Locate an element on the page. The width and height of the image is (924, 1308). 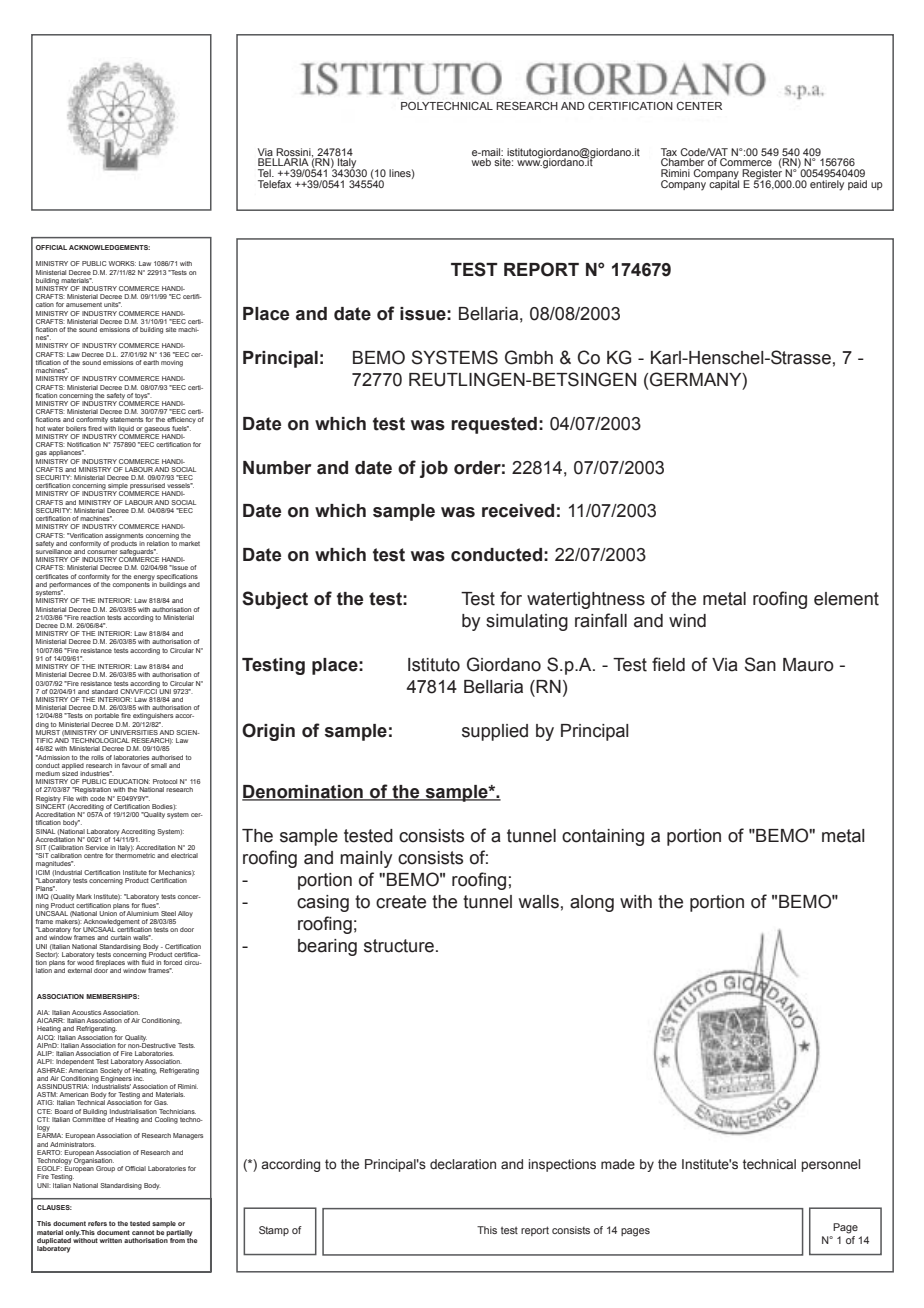
made is located at coordinates (618, 1164).
